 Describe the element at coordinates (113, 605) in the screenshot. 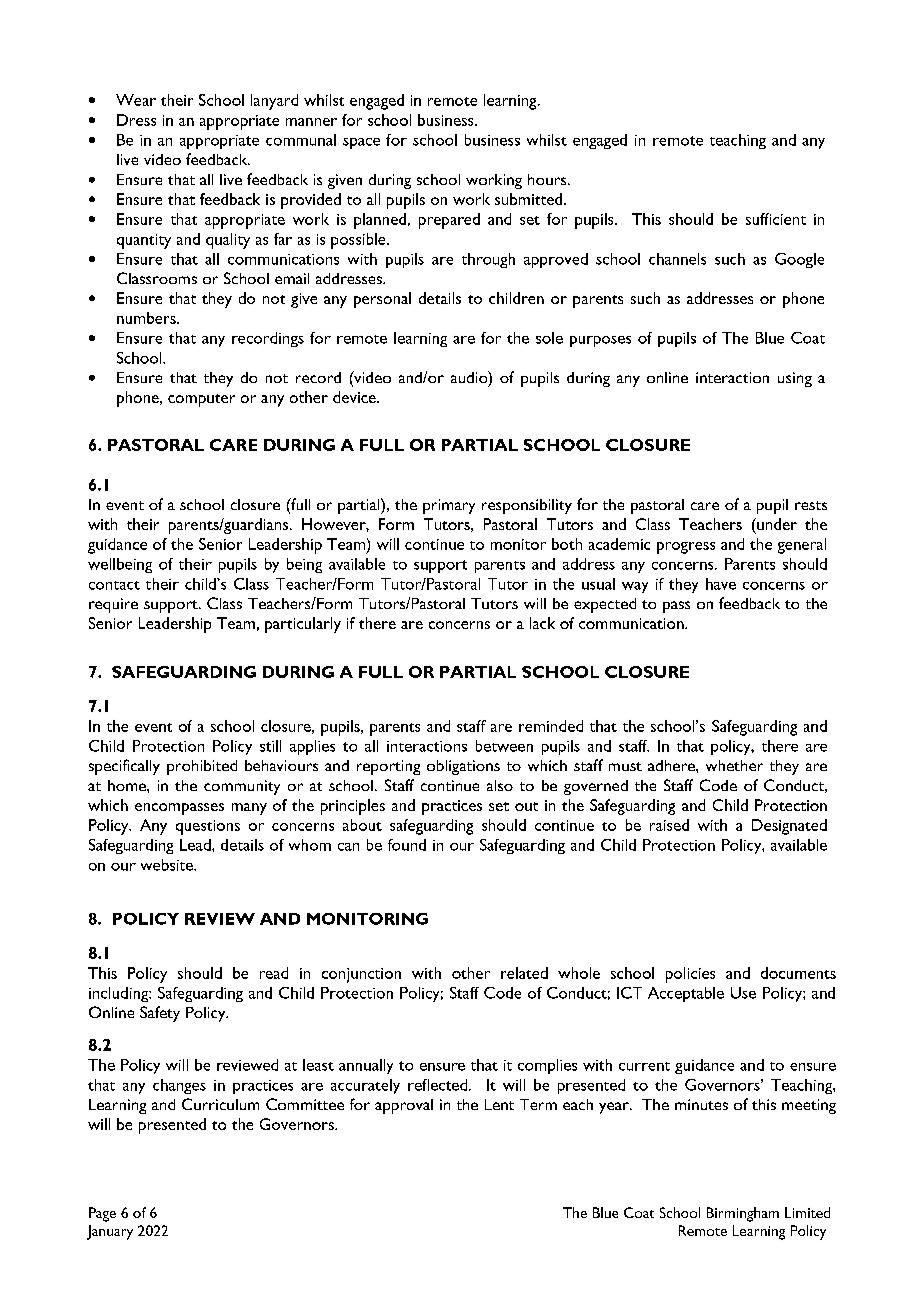

I see `require` at that location.
